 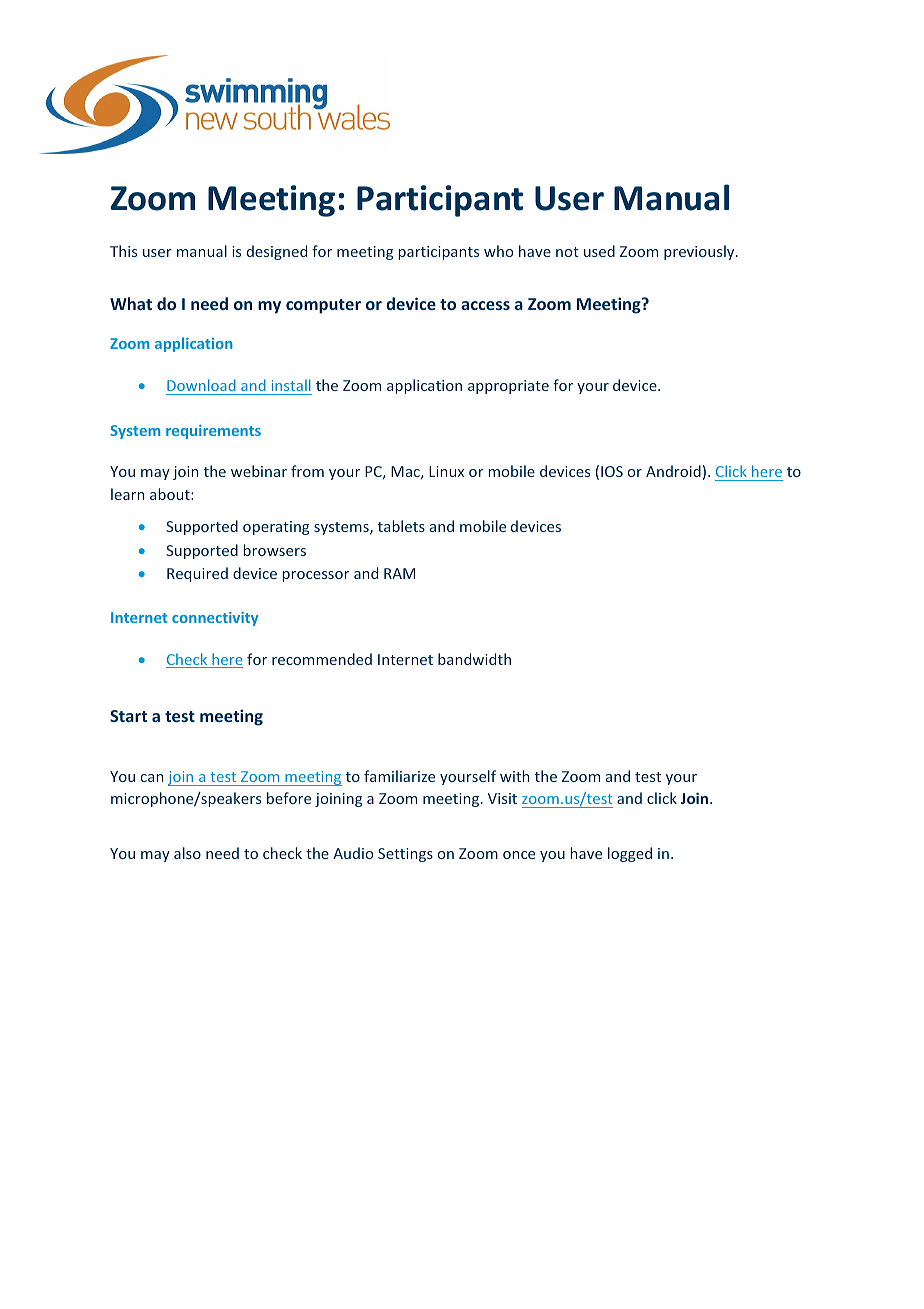 I want to click on IOS, so click(x=612, y=471).
